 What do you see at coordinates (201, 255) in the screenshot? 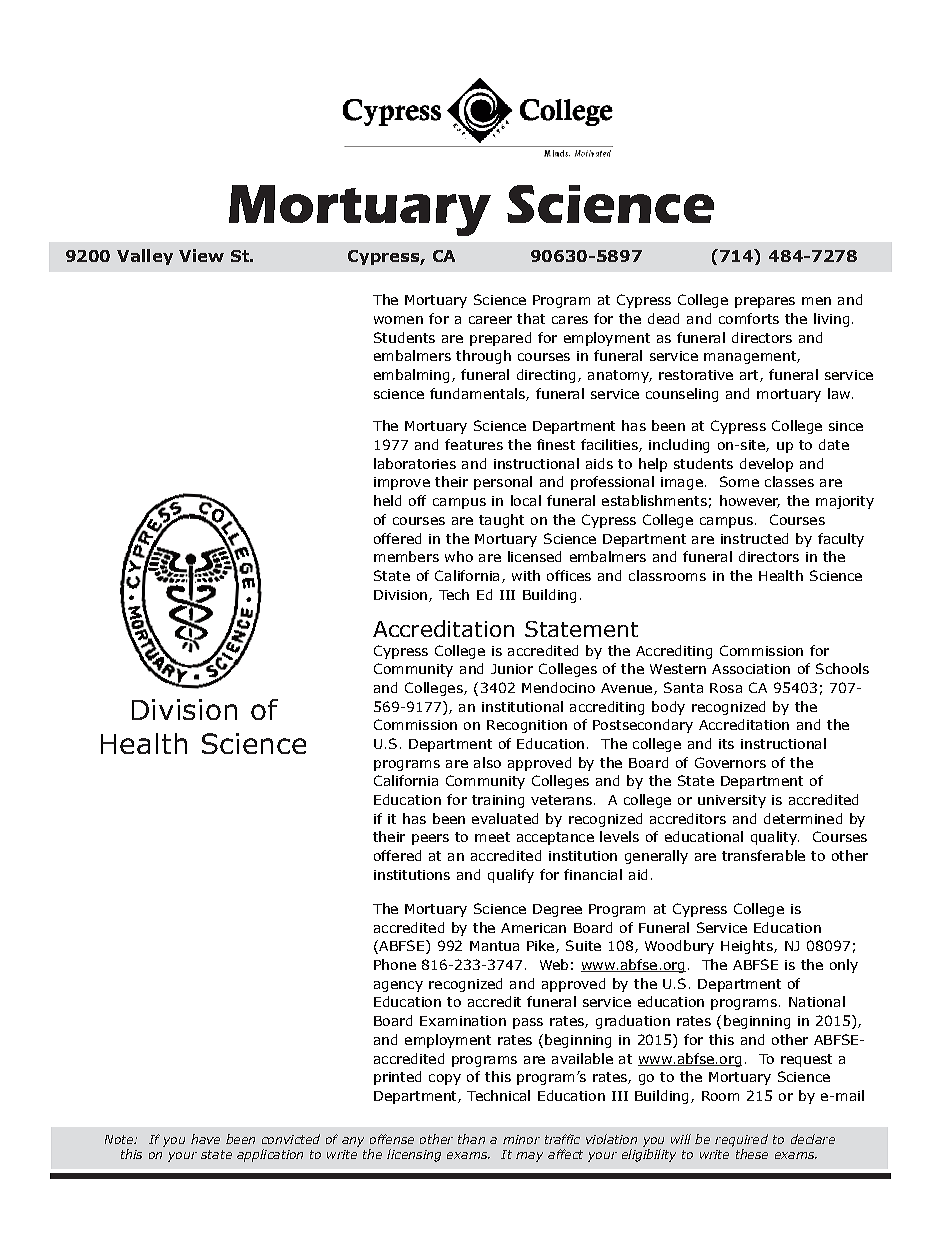
I see `View` at bounding box center [201, 255].
